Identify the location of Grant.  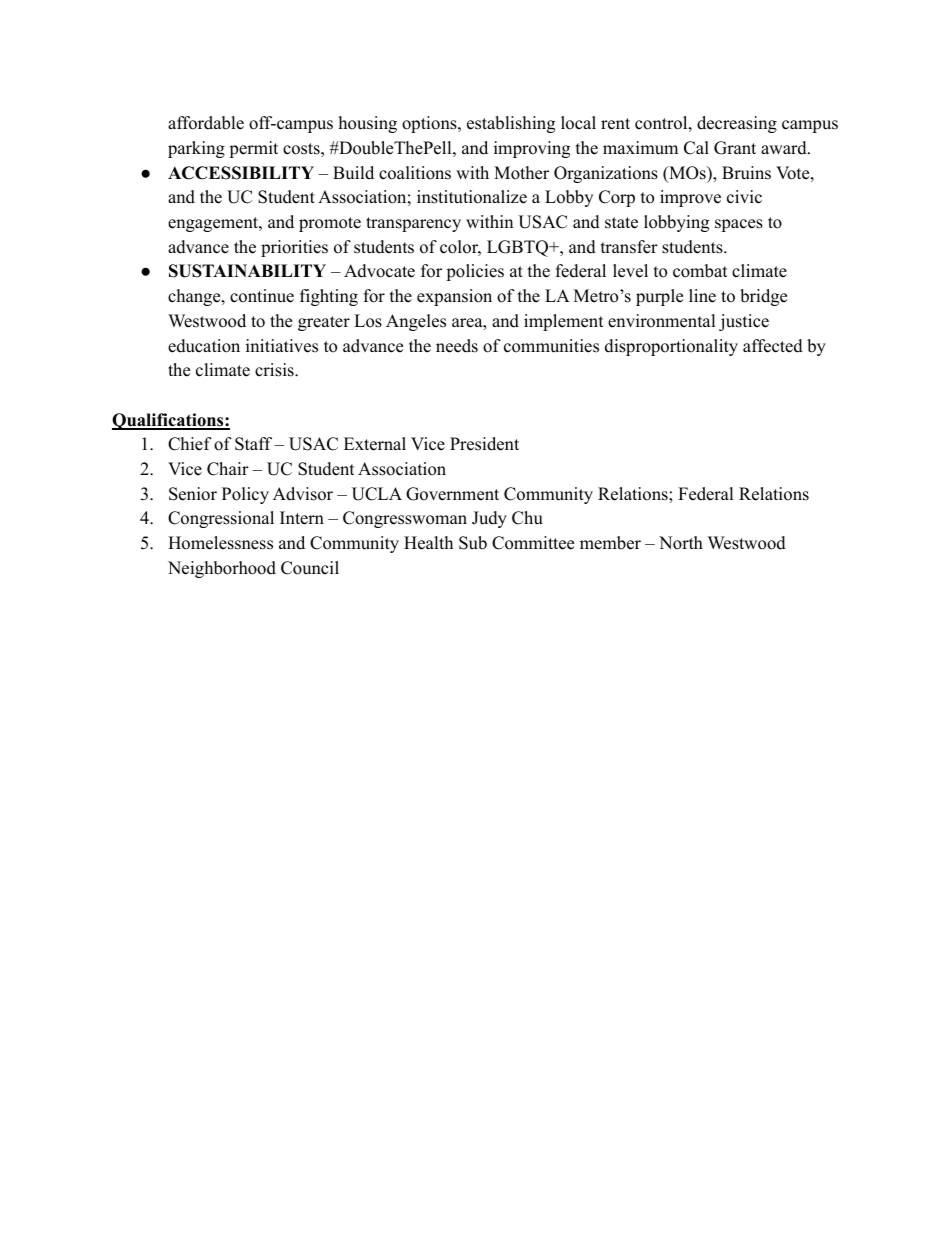
(735, 148).
